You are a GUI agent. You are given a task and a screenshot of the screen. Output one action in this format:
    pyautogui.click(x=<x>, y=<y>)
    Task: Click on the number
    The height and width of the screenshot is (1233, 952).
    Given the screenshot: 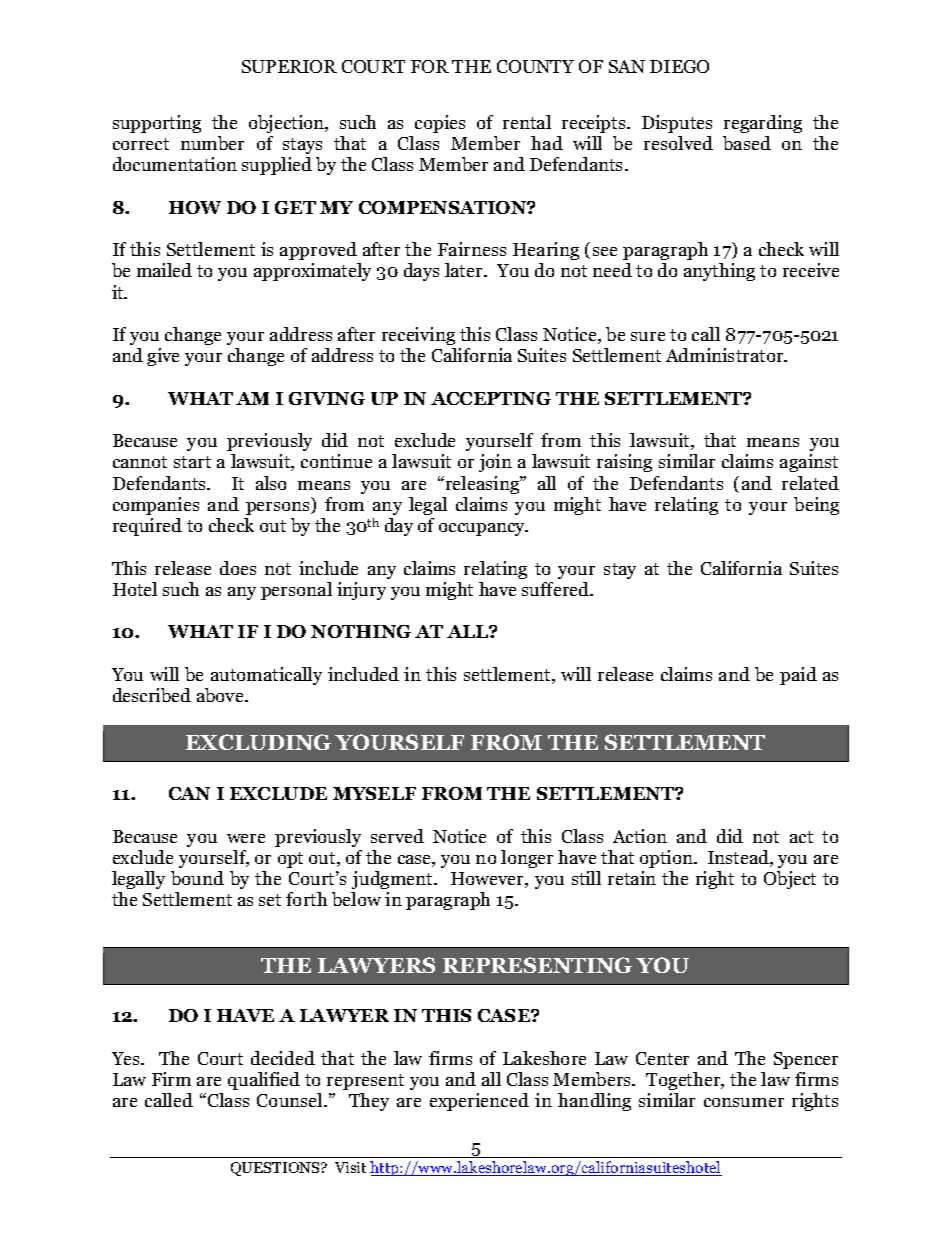 What is the action you would take?
    pyautogui.click(x=212, y=143)
